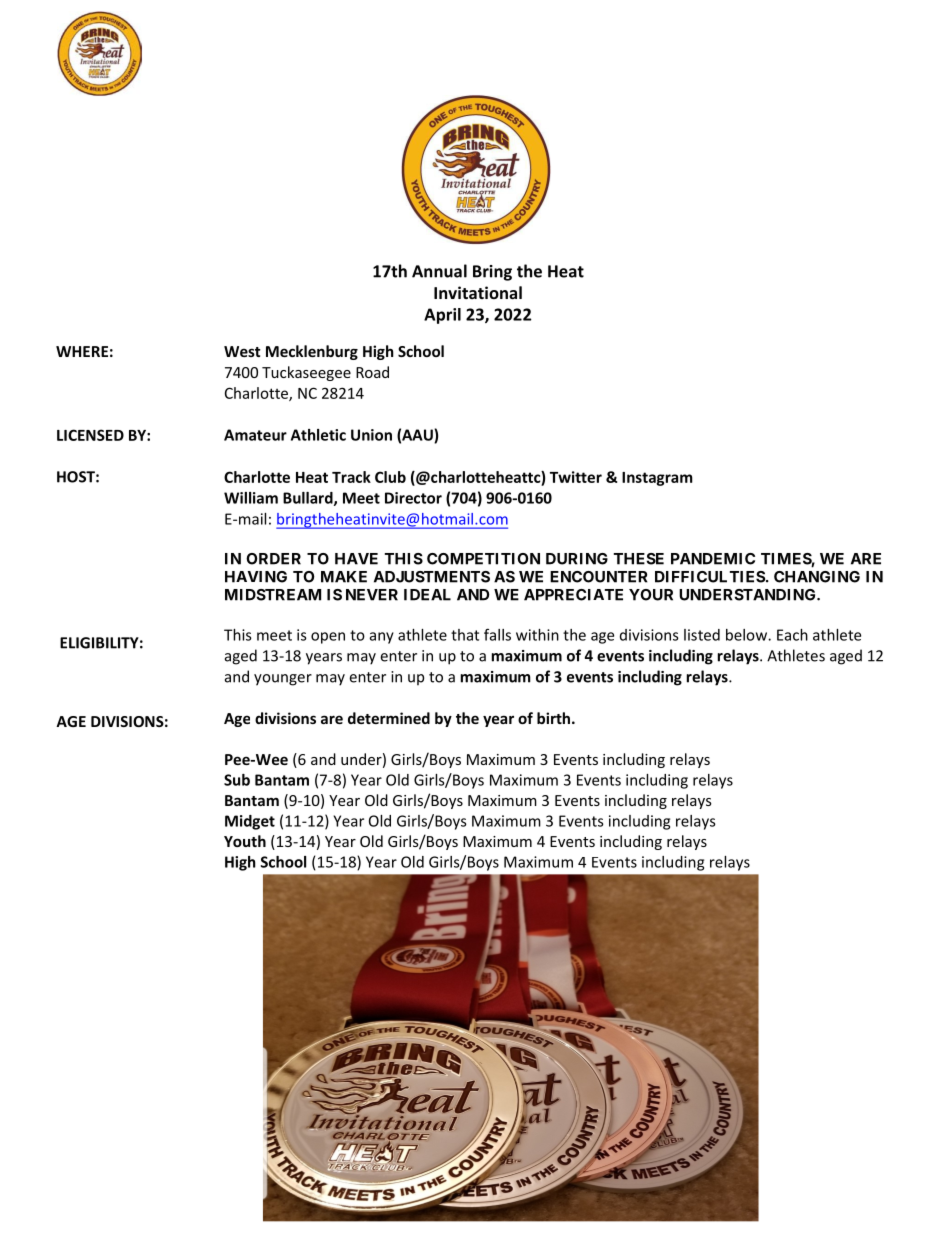 The width and height of the screenshot is (952, 1233). I want to click on Annual, so click(439, 271).
